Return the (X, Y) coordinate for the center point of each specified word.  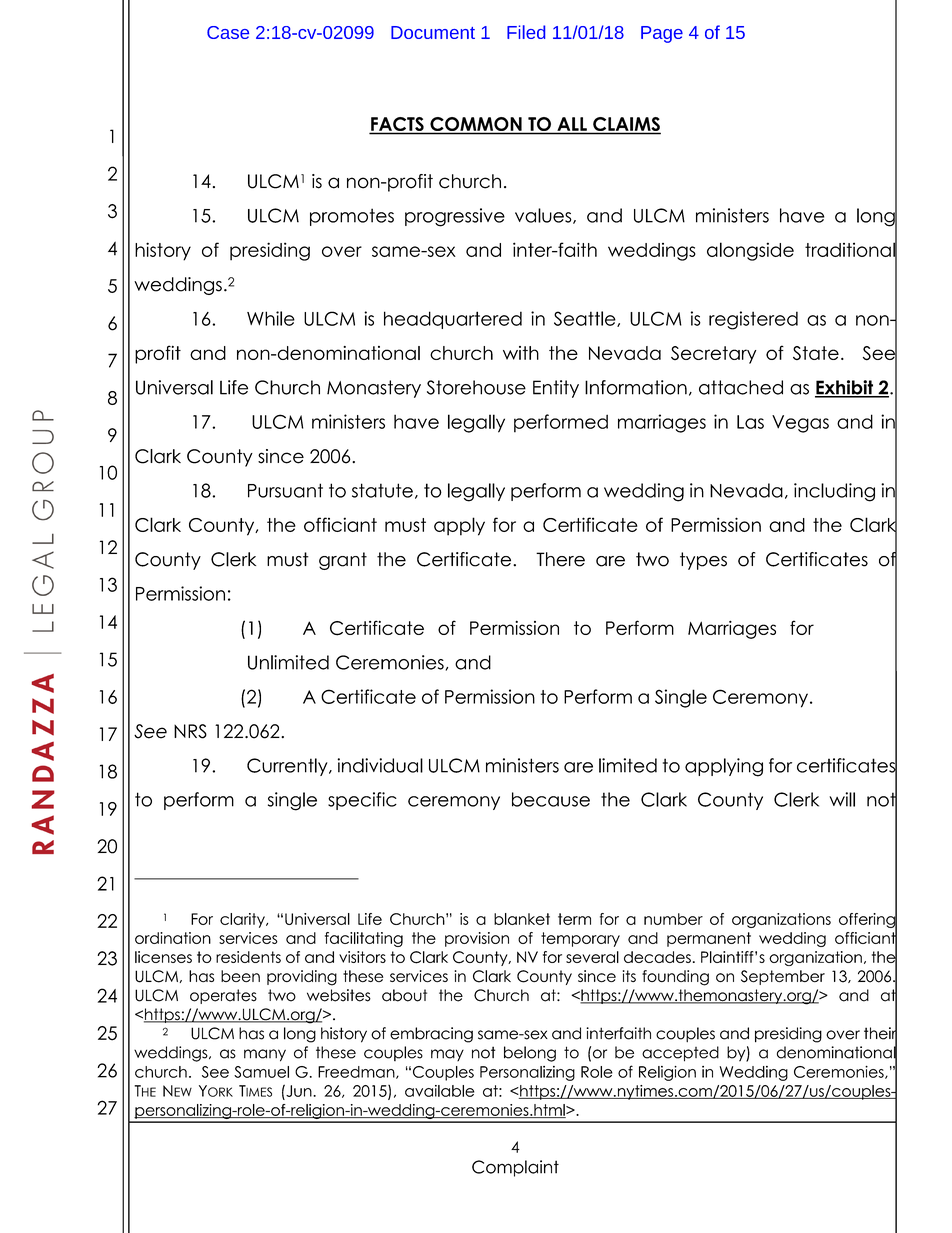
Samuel (261, 1072)
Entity (556, 389)
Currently (288, 767)
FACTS (397, 125)
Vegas (800, 424)
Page (662, 34)
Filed (526, 32)
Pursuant (285, 490)
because (551, 799)
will (842, 799)
